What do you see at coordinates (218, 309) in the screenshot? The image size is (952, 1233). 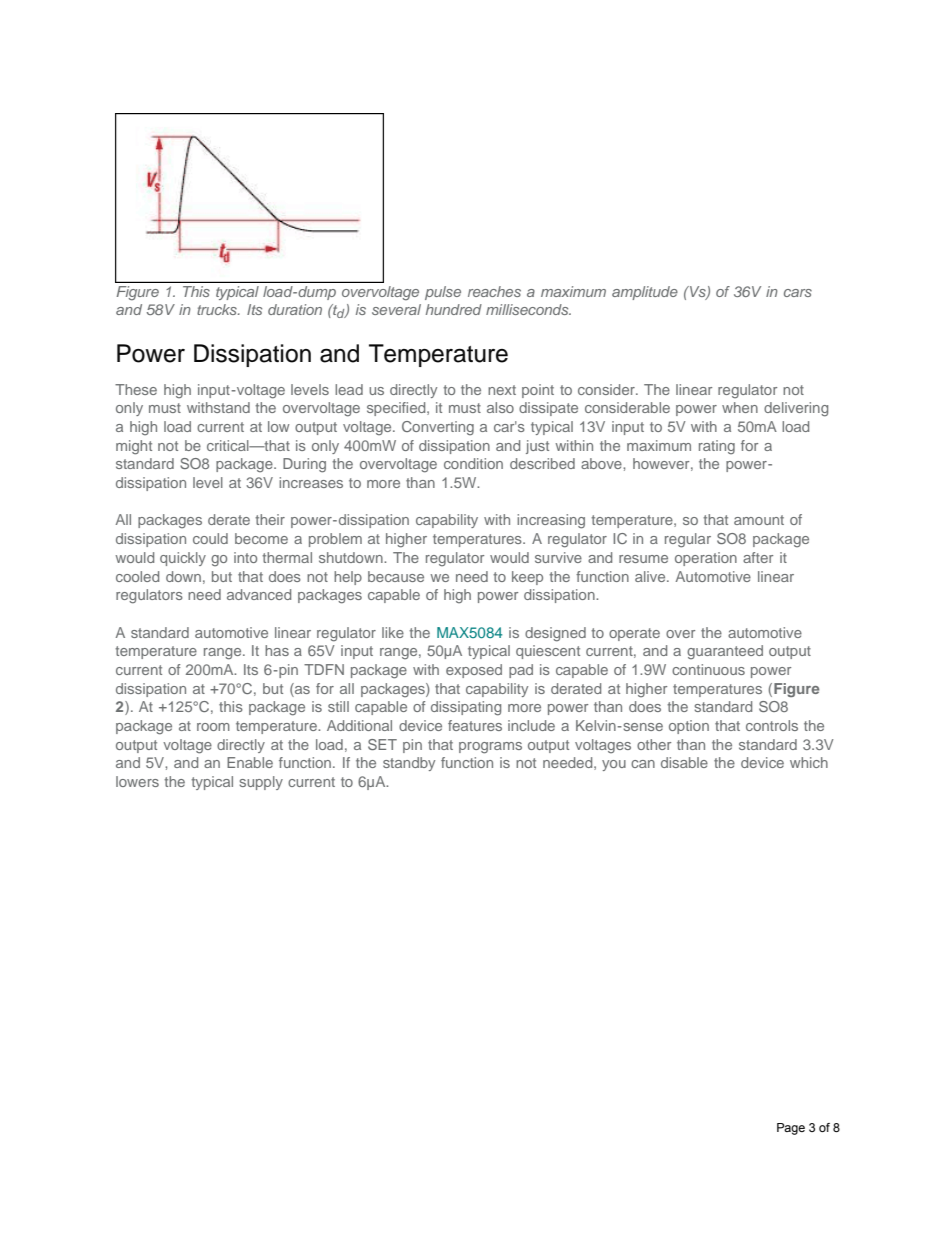 I see `trucks` at bounding box center [218, 309].
